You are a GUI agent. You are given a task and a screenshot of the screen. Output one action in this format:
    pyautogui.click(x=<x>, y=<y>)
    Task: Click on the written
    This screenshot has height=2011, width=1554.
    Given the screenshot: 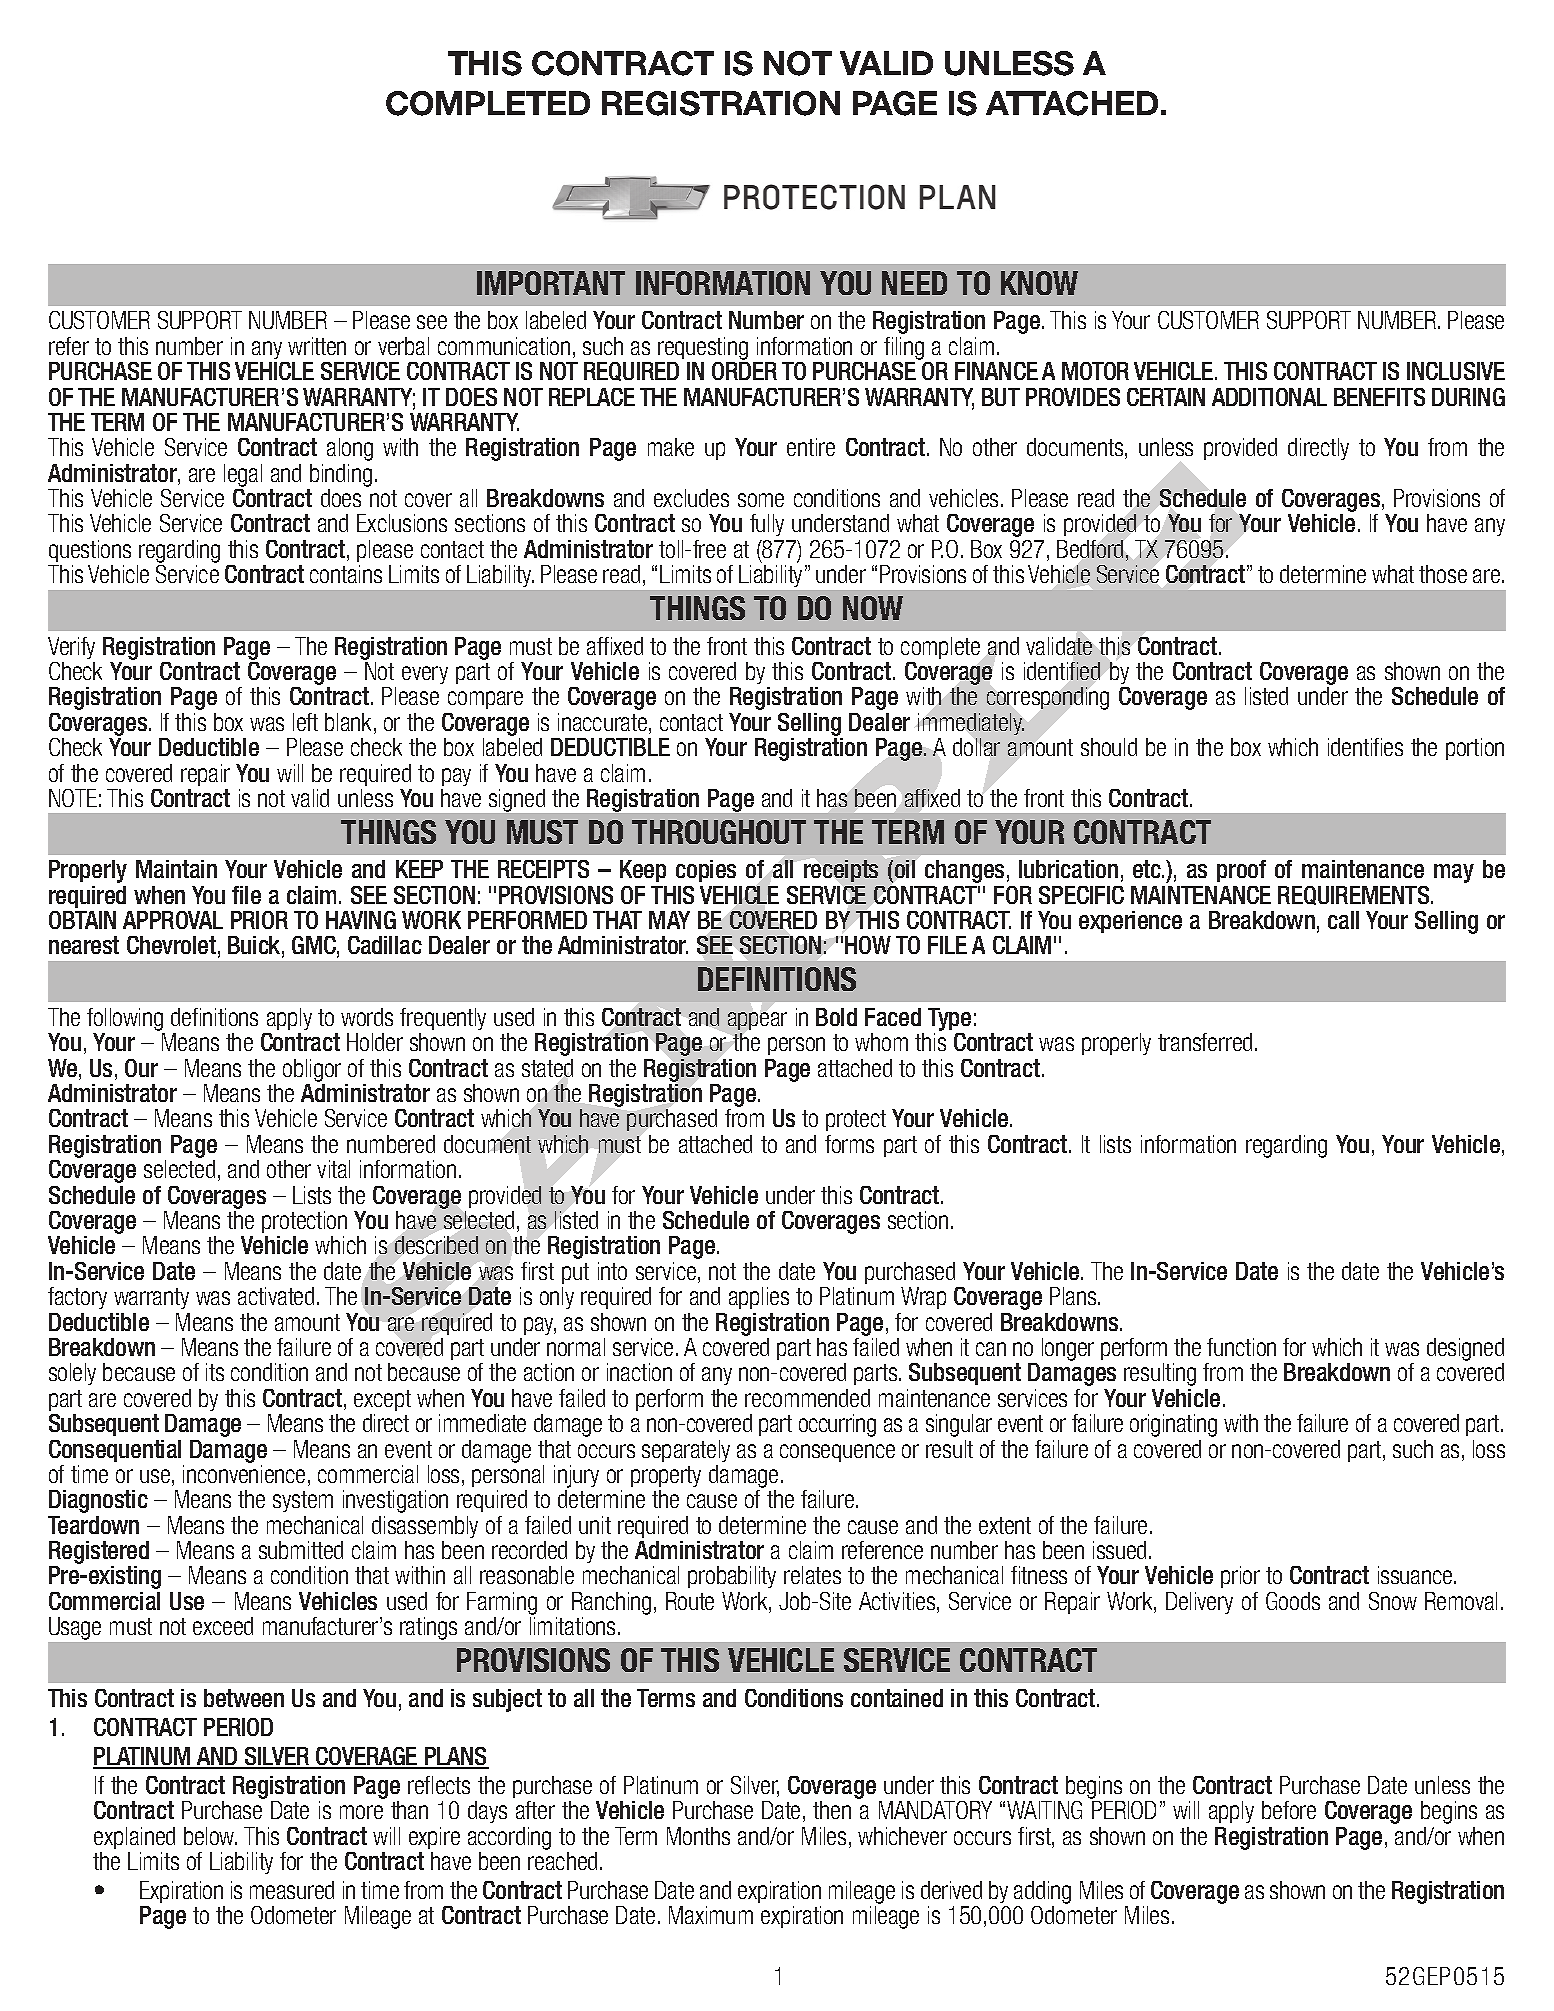 What is the action you would take?
    pyautogui.click(x=317, y=346)
